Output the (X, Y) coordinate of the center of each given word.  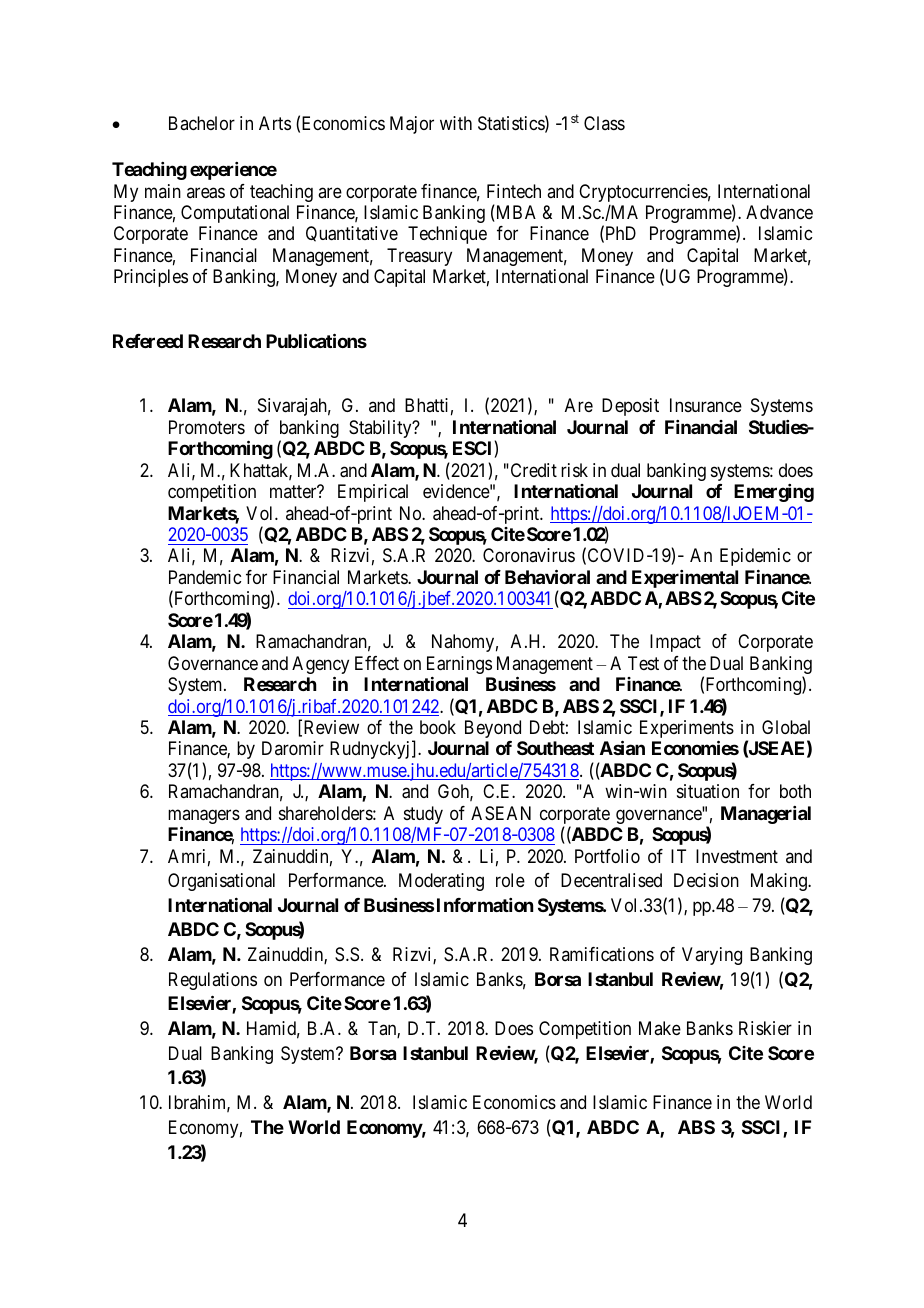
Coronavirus (529, 555)
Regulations (213, 981)
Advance (779, 212)
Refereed (148, 341)
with (456, 123)
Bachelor (202, 123)
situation (708, 791)
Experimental (685, 579)
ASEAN (501, 813)
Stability (381, 429)
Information (485, 905)
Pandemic (205, 577)
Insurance (706, 405)
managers (204, 818)
